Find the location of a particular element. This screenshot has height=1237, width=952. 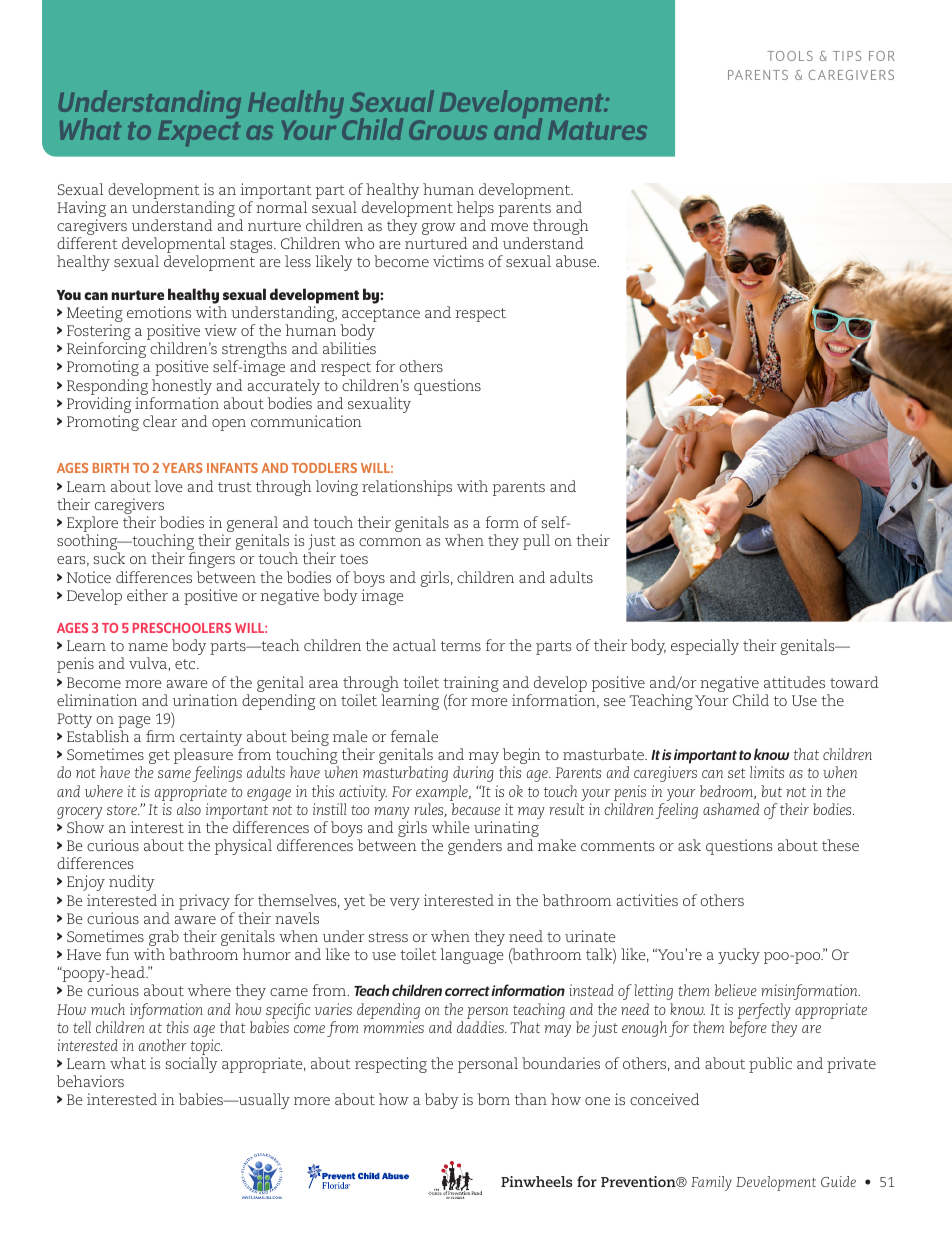

socially is located at coordinates (192, 1065).
